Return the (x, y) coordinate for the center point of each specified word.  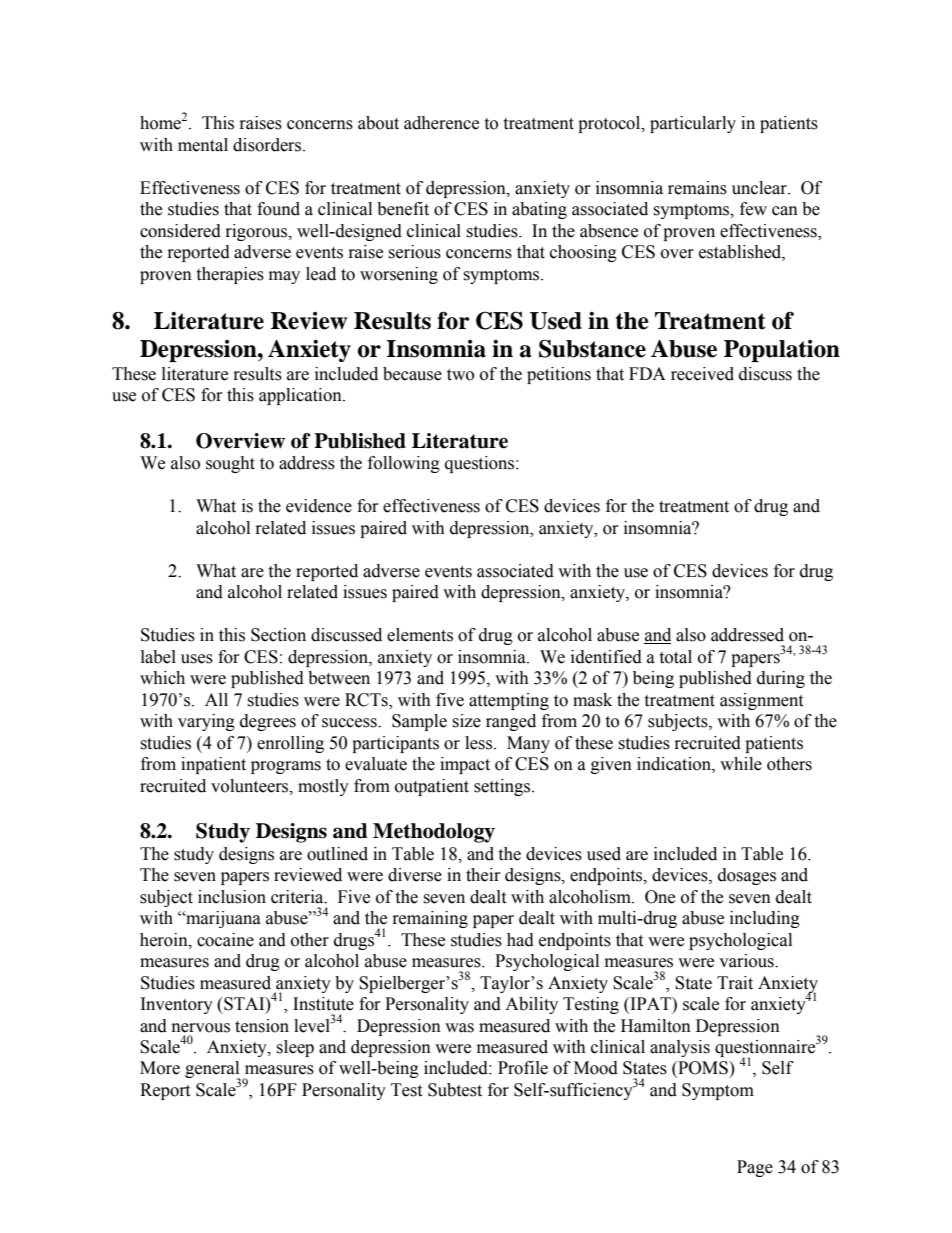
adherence (441, 123)
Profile (523, 1068)
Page (755, 1168)
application (301, 396)
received (702, 374)
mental (203, 145)
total (675, 657)
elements (420, 635)
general (213, 1071)
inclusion (232, 897)
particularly (693, 124)
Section (278, 635)
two (460, 375)
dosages (747, 876)
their (483, 875)
